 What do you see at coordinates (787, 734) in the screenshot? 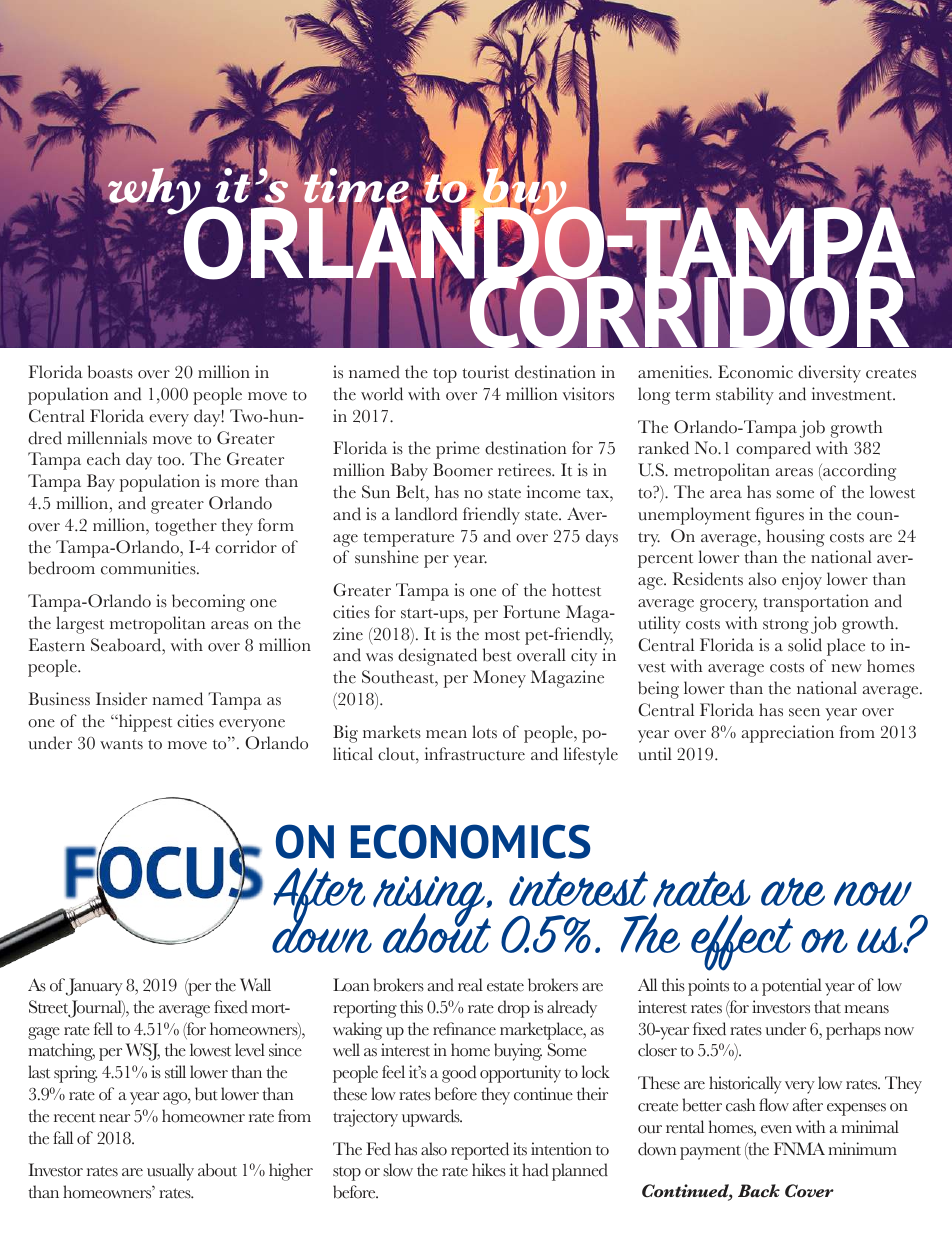
I see `appreciation` at bounding box center [787, 734].
